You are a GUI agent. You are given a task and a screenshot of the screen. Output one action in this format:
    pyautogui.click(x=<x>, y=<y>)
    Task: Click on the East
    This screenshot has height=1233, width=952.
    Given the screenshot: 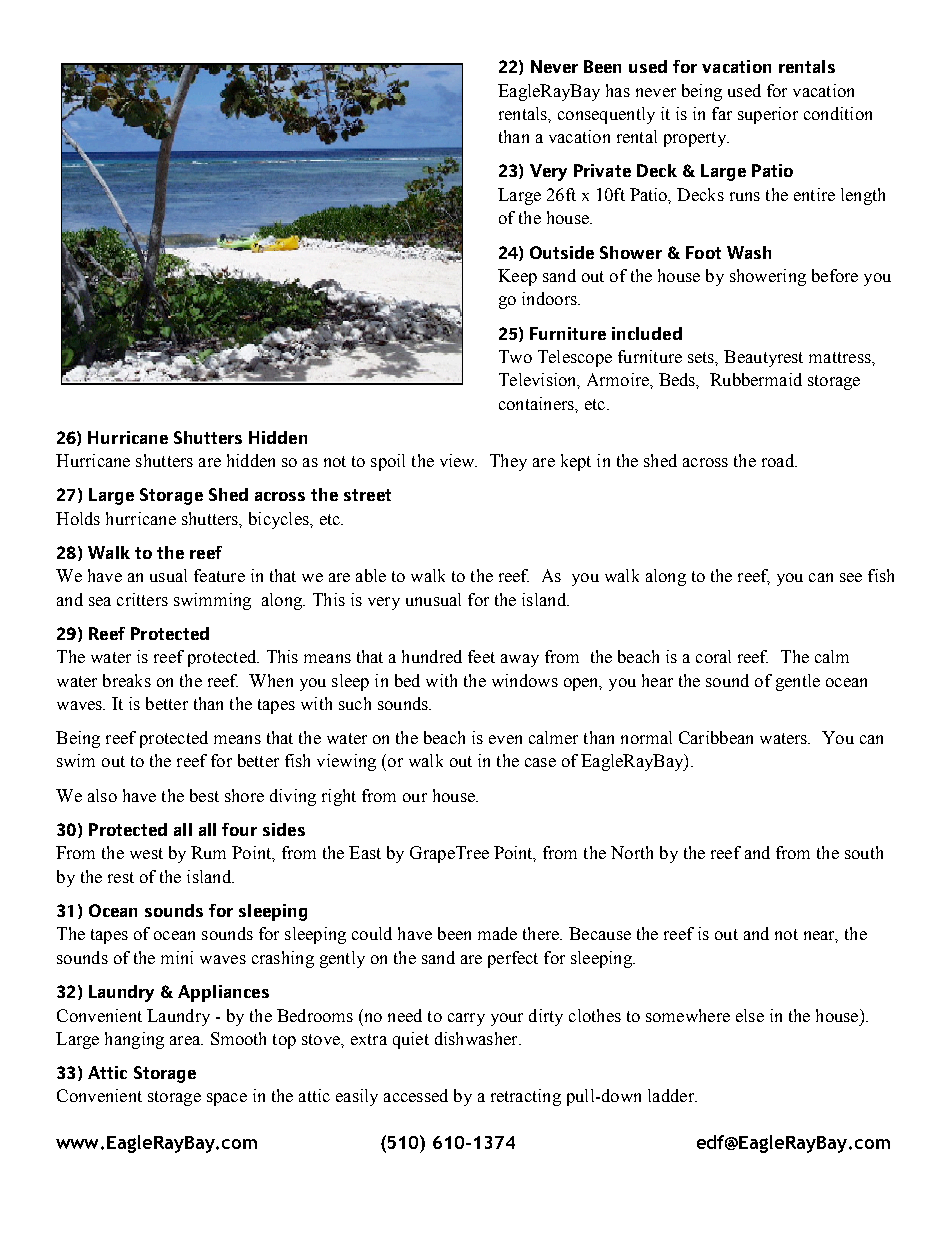 What is the action you would take?
    pyautogui.click(x=365, y=852)
